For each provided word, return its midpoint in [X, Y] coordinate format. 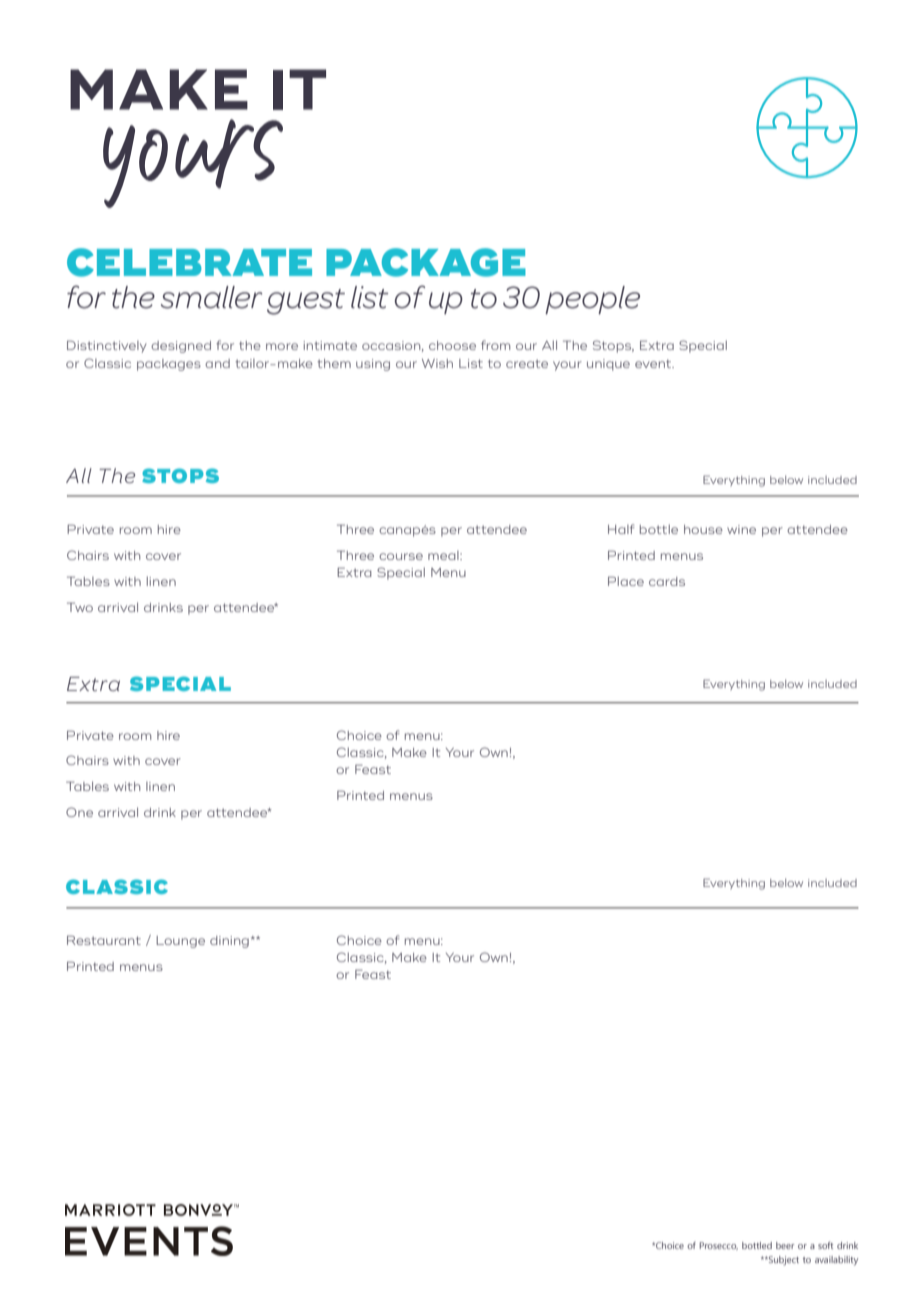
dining [229, 942]
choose [452, 345]
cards [667, 581]
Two [80, 607]
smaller [212, 297]
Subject [783, 1261]
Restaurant [104, 940]
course [401, 556]
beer [785, 1245]
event [654, 364]
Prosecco [719, 1246]
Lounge [180, 942]
